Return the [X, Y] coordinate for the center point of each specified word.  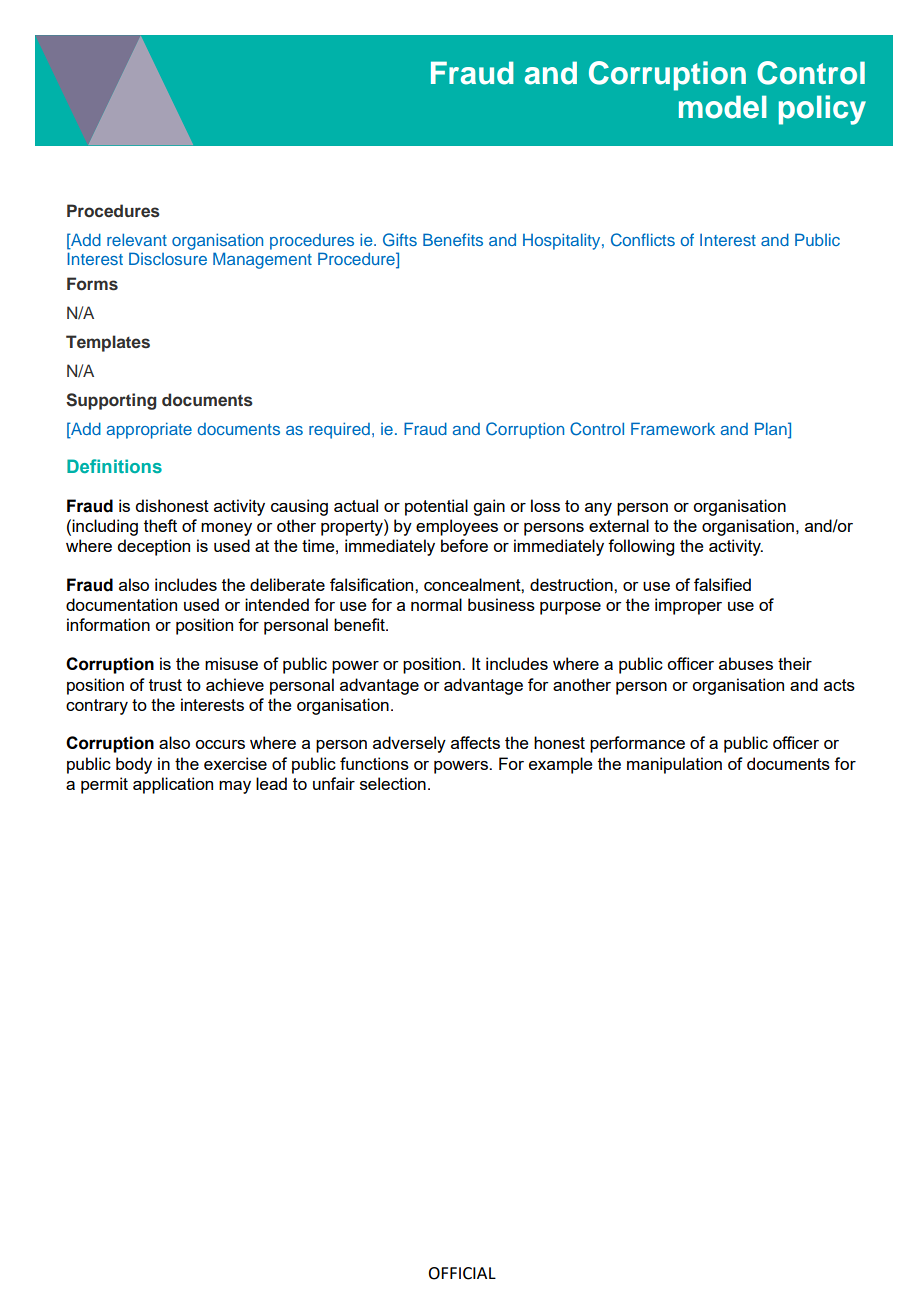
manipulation [674, 765]
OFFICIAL [462, 1273]
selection [393, 783]
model [723, 107]
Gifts [400, 239]
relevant [137, 239]
